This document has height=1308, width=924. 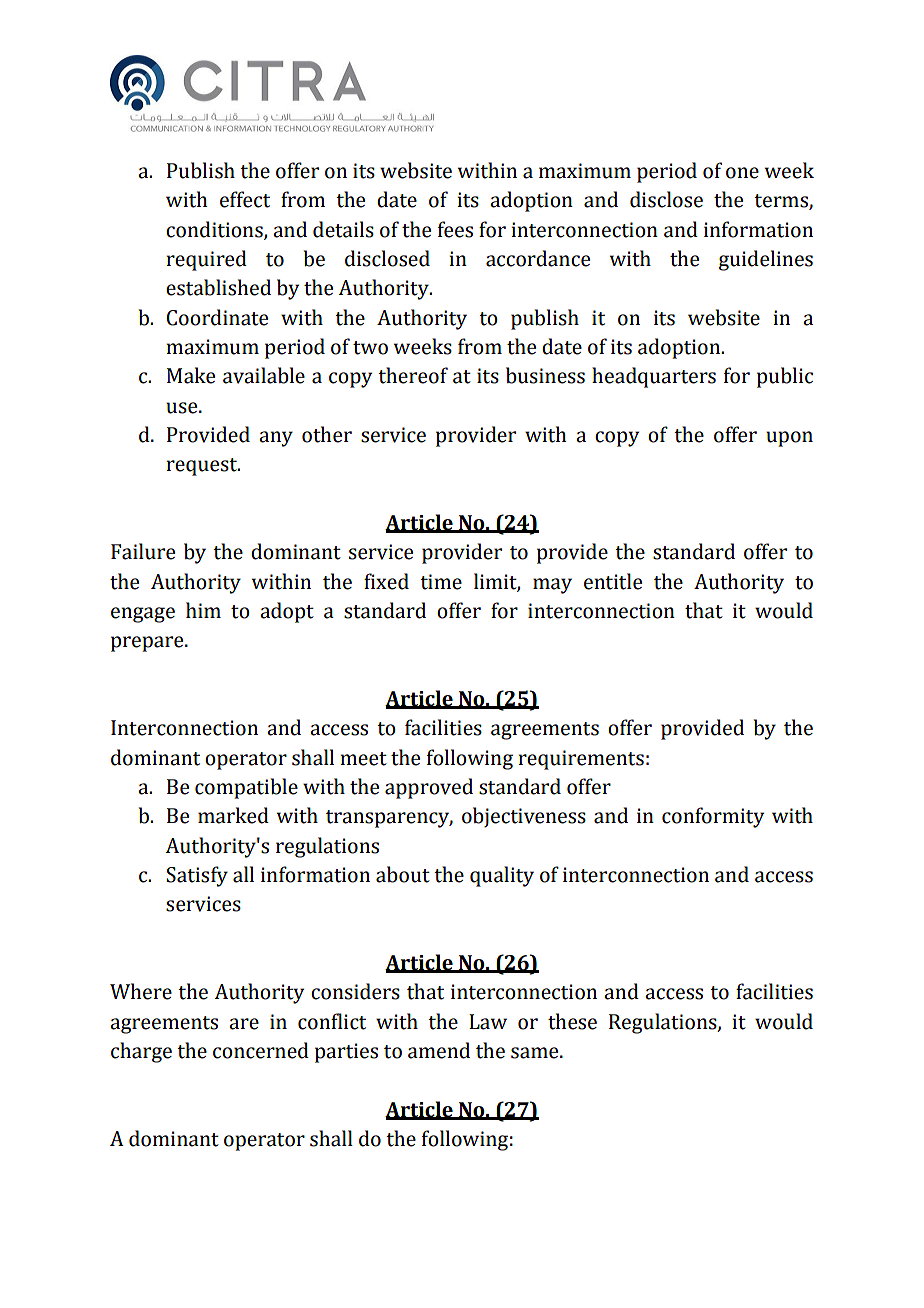 I want to click on effect, so click(x=245, y=199).
